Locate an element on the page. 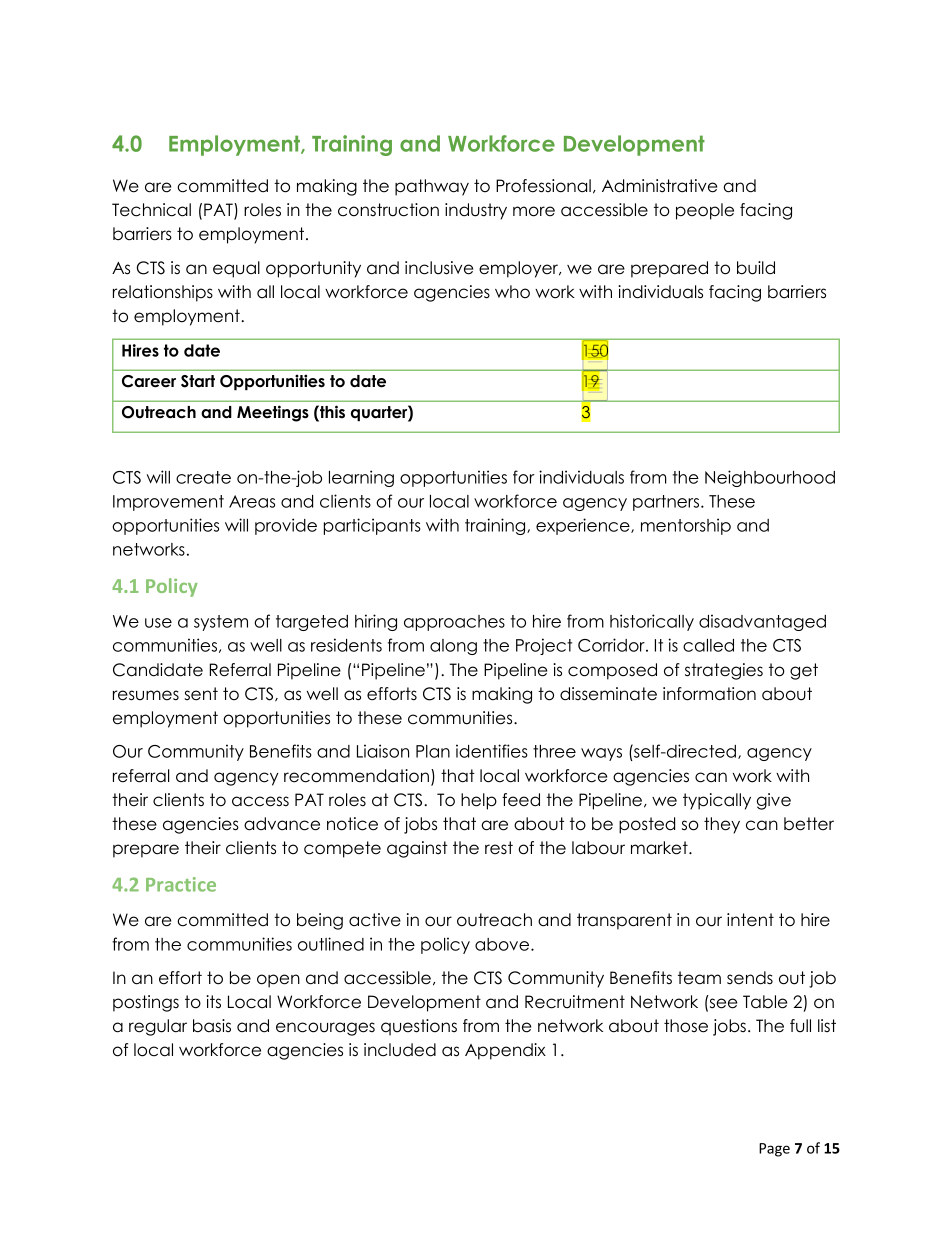 Image resolution: width=952 pixels, height=1233 pixels. help is located at coordinates (479, 801).
